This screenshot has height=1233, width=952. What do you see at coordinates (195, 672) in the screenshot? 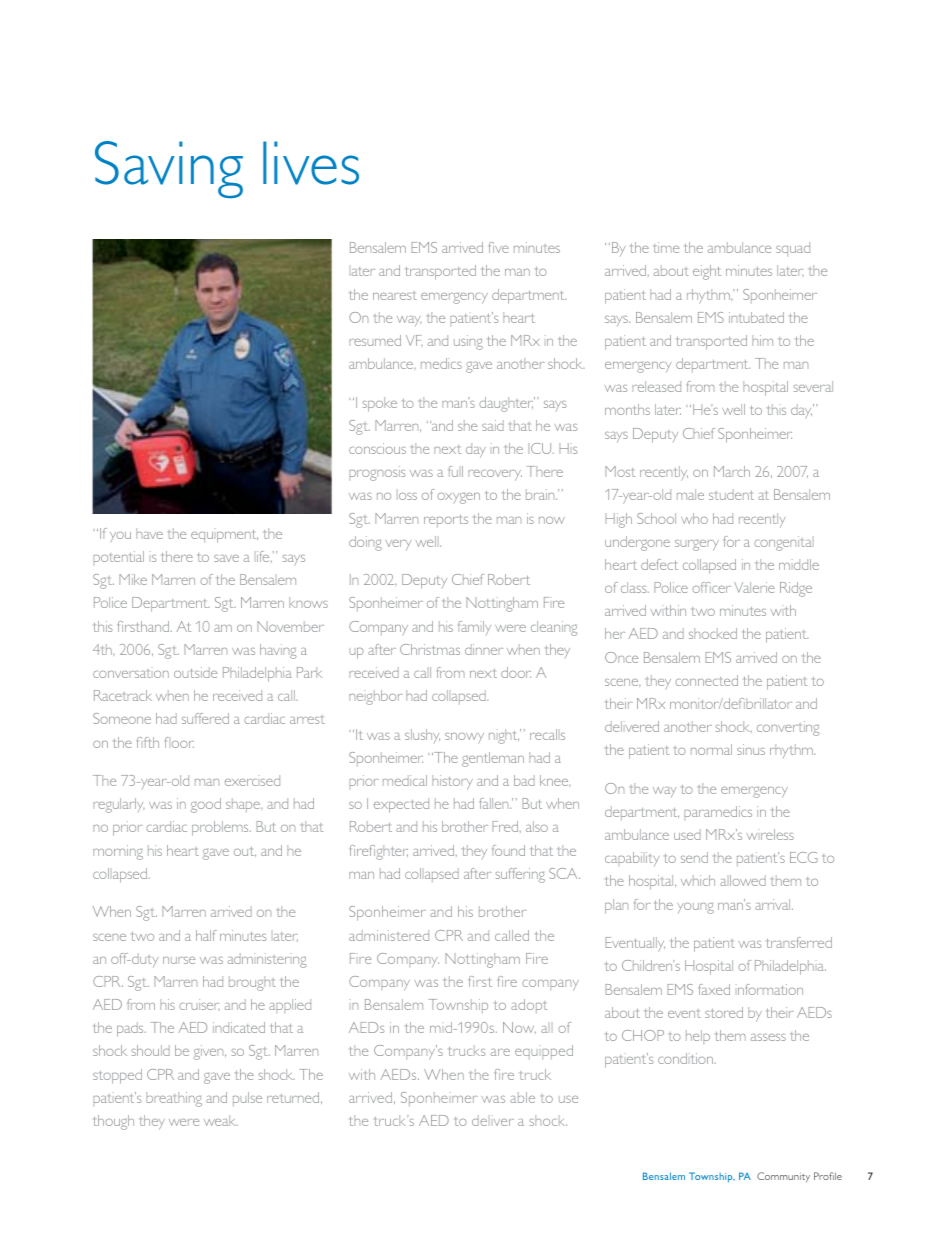
I see `outside` at bounding box center [195, 672].
